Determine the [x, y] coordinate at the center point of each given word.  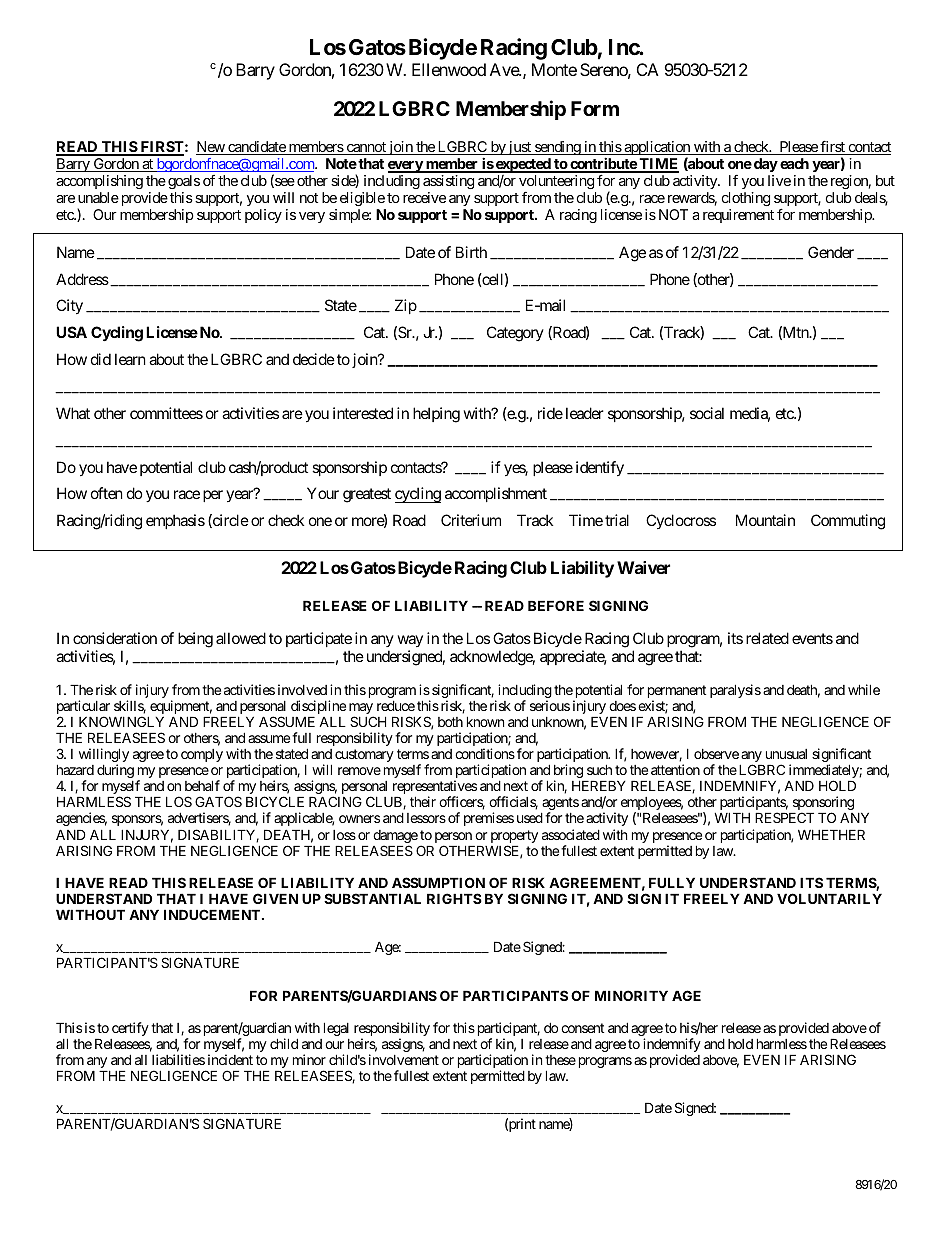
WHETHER [831, 834]
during [115, 771]
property [514, 838]
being [195, 640]
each [794, 163]
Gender [831, 252]
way [410, 643]
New [211, 148]
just [519, 148]
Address [82, 279]
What [73, 413]
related [767, 638]
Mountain [765, 520]
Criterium [471, 520]
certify [130, 1029]
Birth [471, 252]
